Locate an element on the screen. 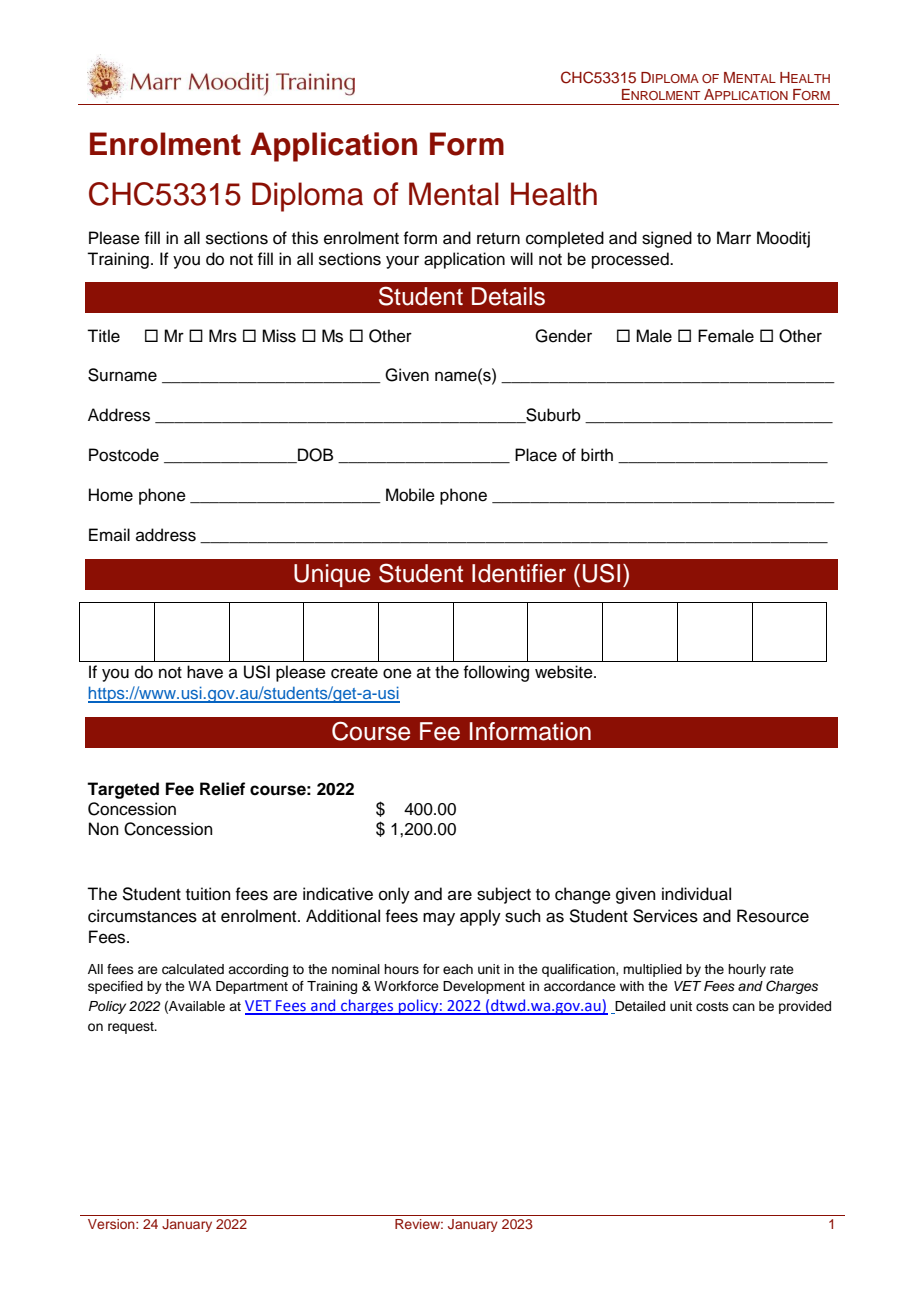  Marr is located at coordinates (734, 238).
